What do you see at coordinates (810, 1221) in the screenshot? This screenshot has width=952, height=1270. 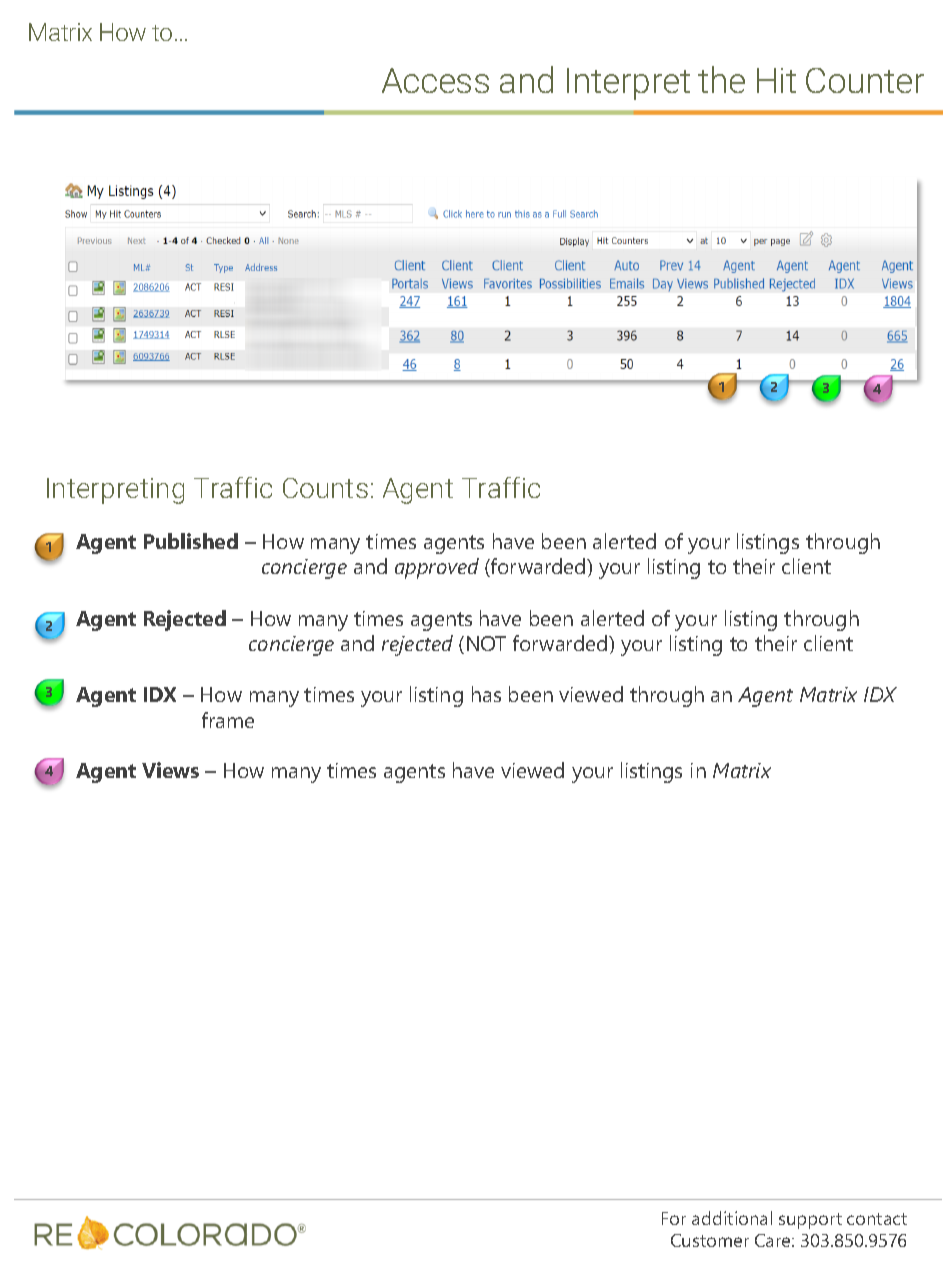 I see `support` at bounding box center [810, 1221].
